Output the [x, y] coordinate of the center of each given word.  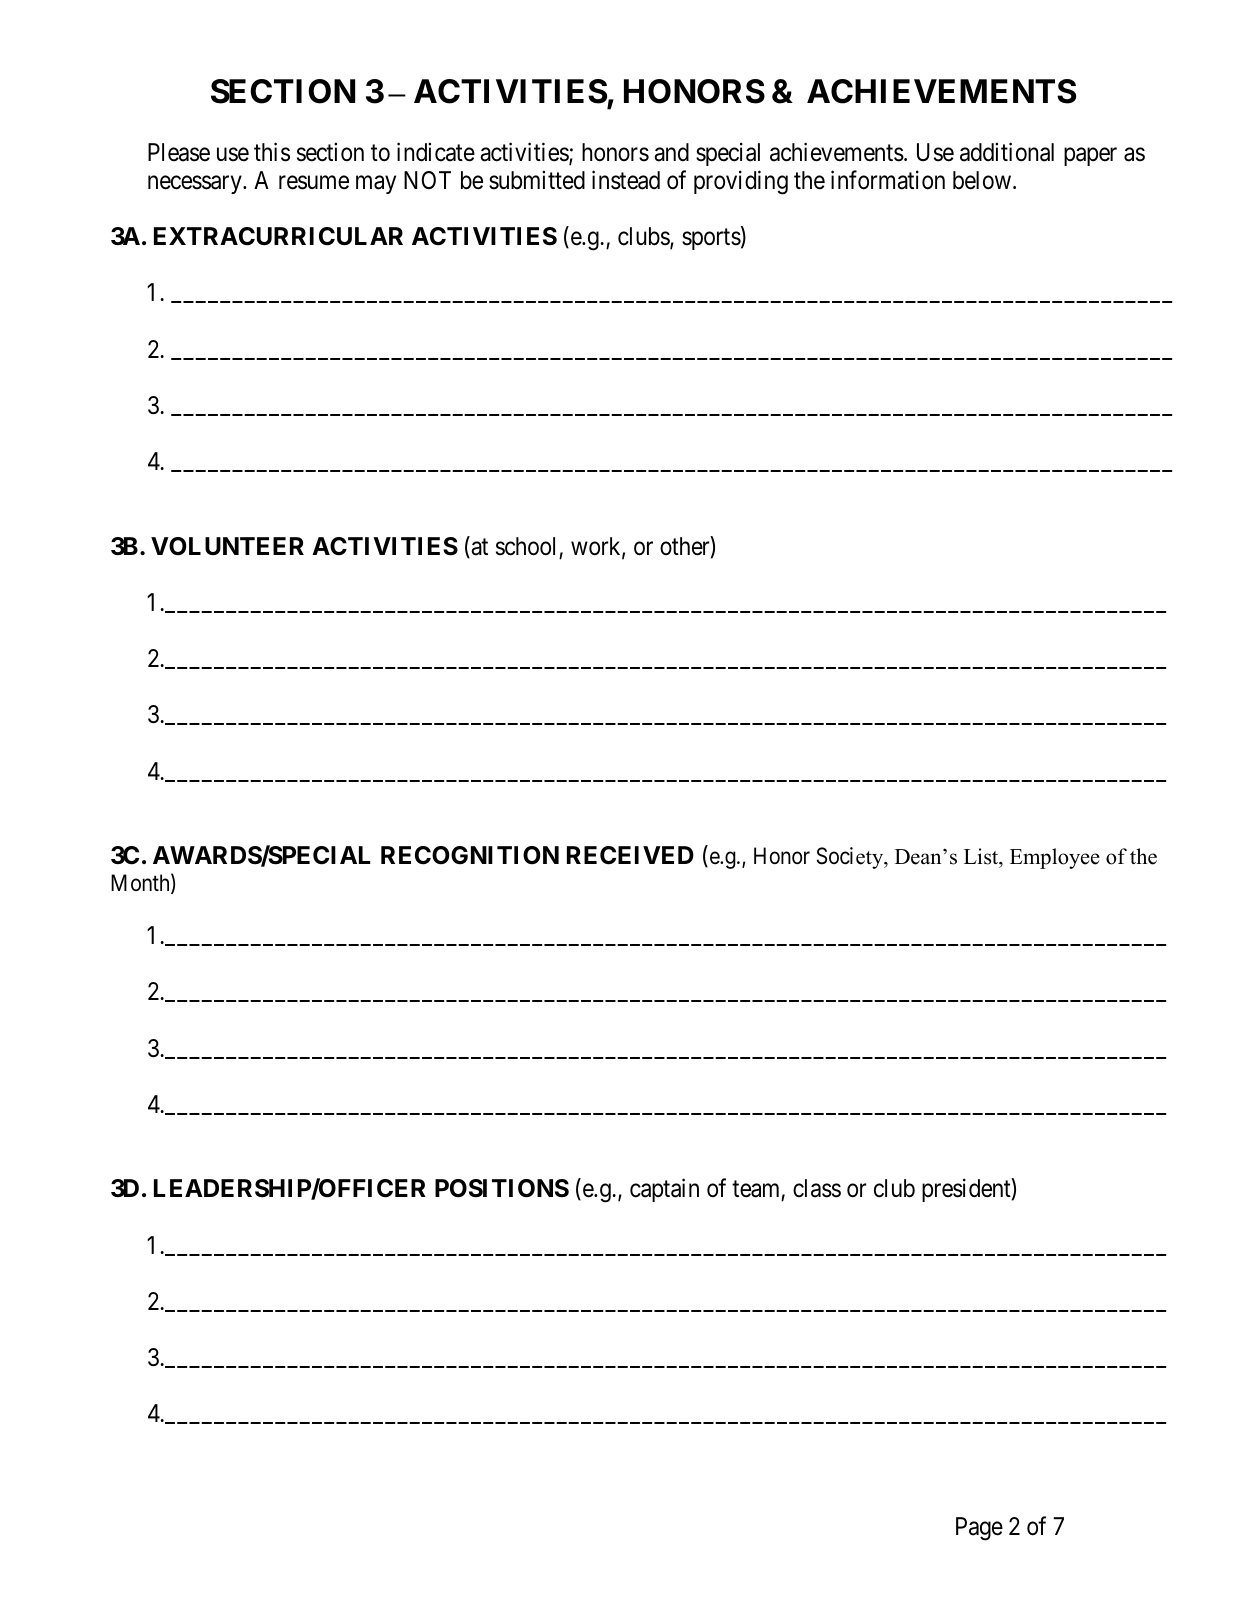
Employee [1055, 858]
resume [314, 182]
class [817, 1188]
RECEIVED [630, 855]
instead [626, 180]
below [983, 180]
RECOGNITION [470, 855]
